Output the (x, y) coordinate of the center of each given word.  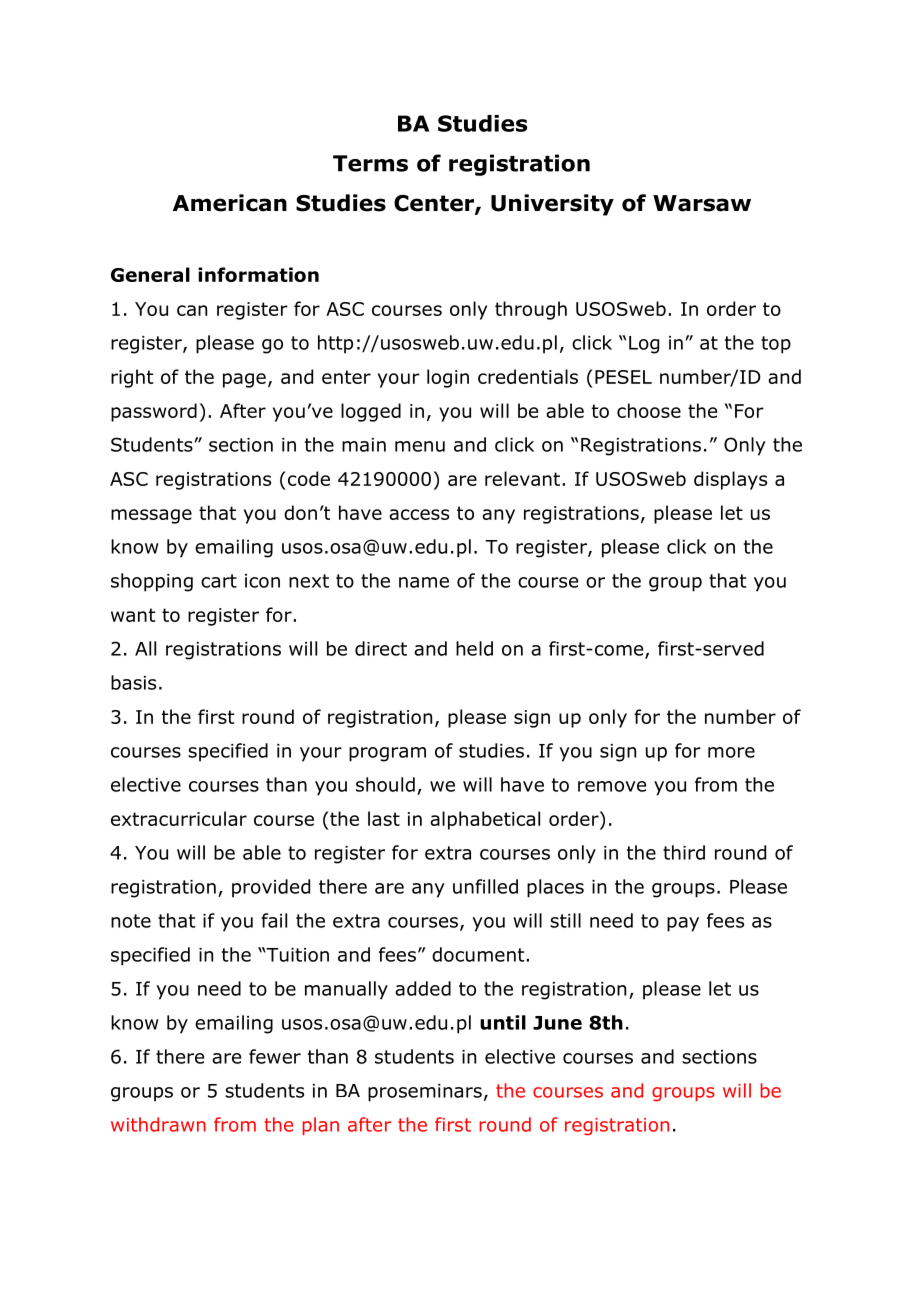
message (151, 516)
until (503, 1022)
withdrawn (158, 1124)
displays (730, 480)
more (731, 752)
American (230, 203)
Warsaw (702, 203)
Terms (370, 163)
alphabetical (485, 820)
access (419, 514)
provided (271, 888)
